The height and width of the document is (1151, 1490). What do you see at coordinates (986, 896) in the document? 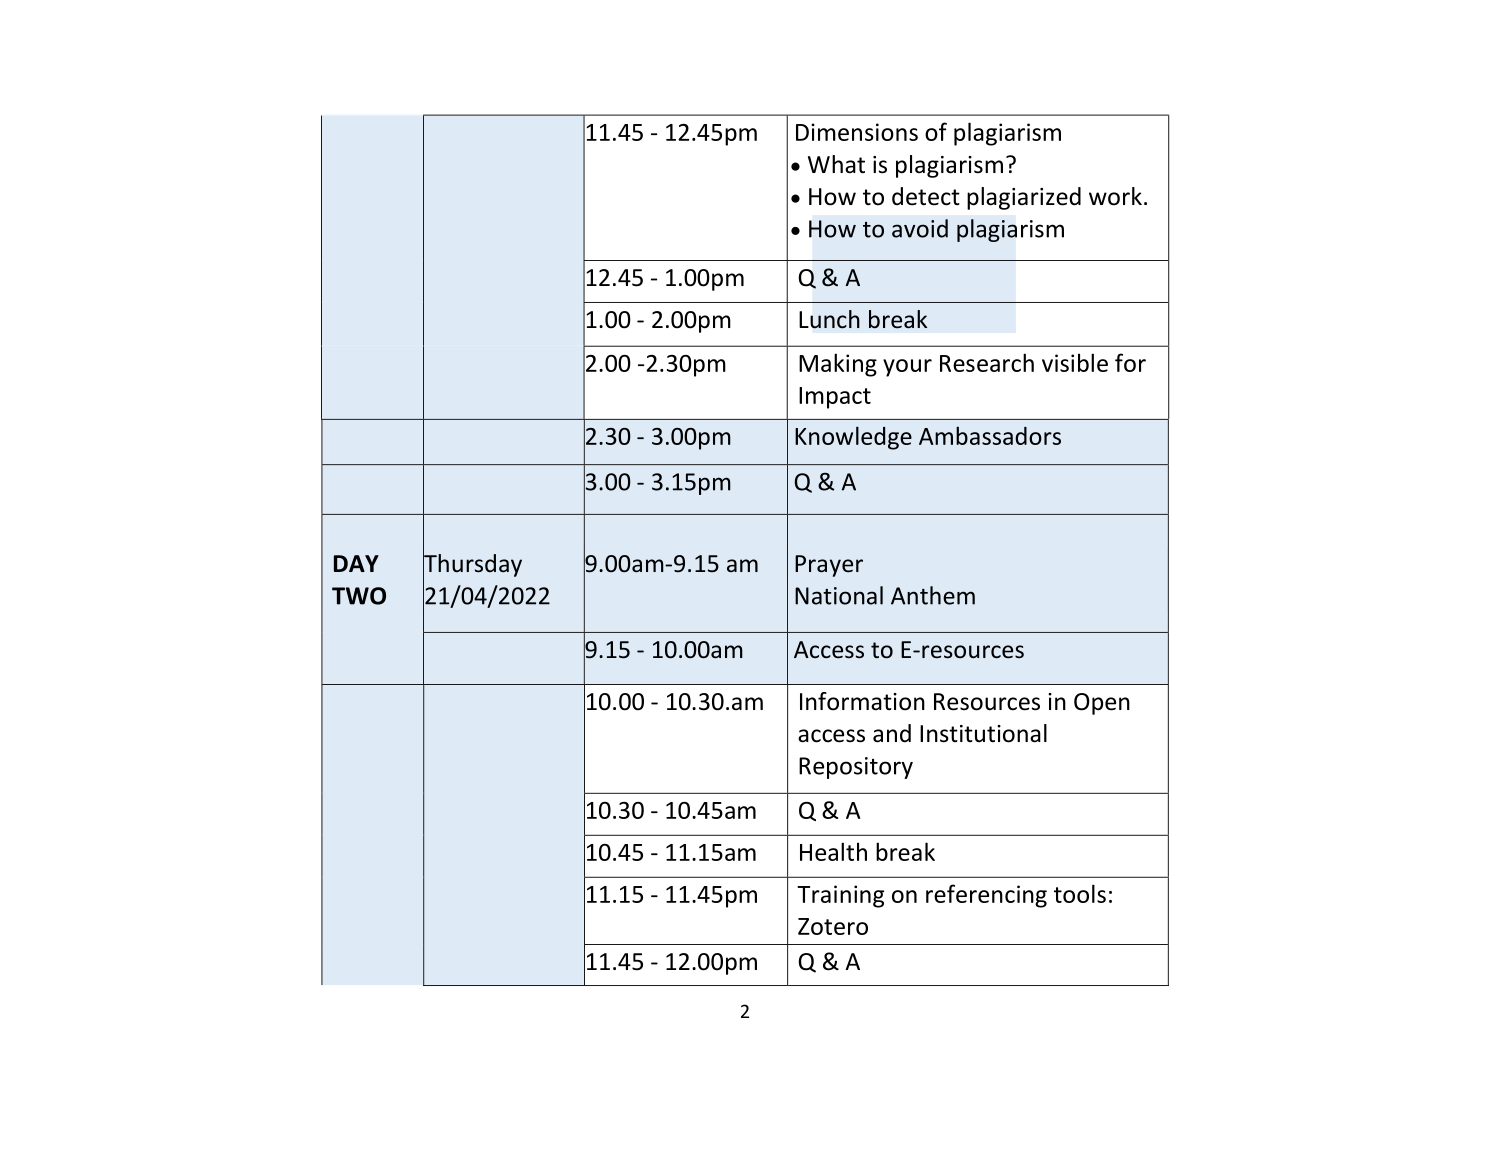
I see `referencing` at bounding box center [986, 896].
